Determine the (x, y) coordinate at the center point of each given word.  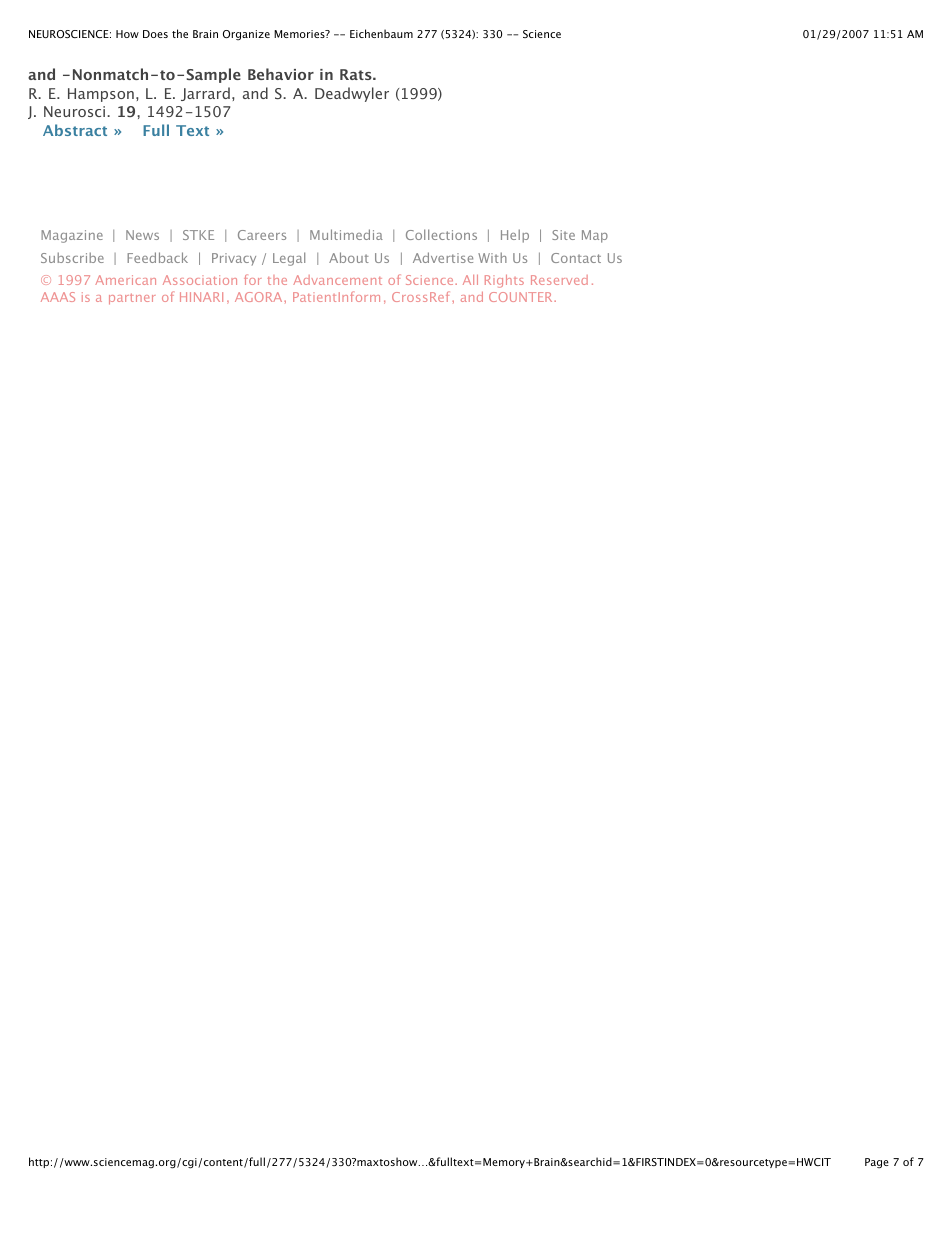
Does (155, 34)
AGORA (260, 297)
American (125, 280)
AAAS (58, 297)
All (470, 280)
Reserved (559, 280)
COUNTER (522, 297)
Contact (576, 258)
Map (595, 236)
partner (132, 299)
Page (877, 1163)
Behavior (281, 74)
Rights (504, 281)
